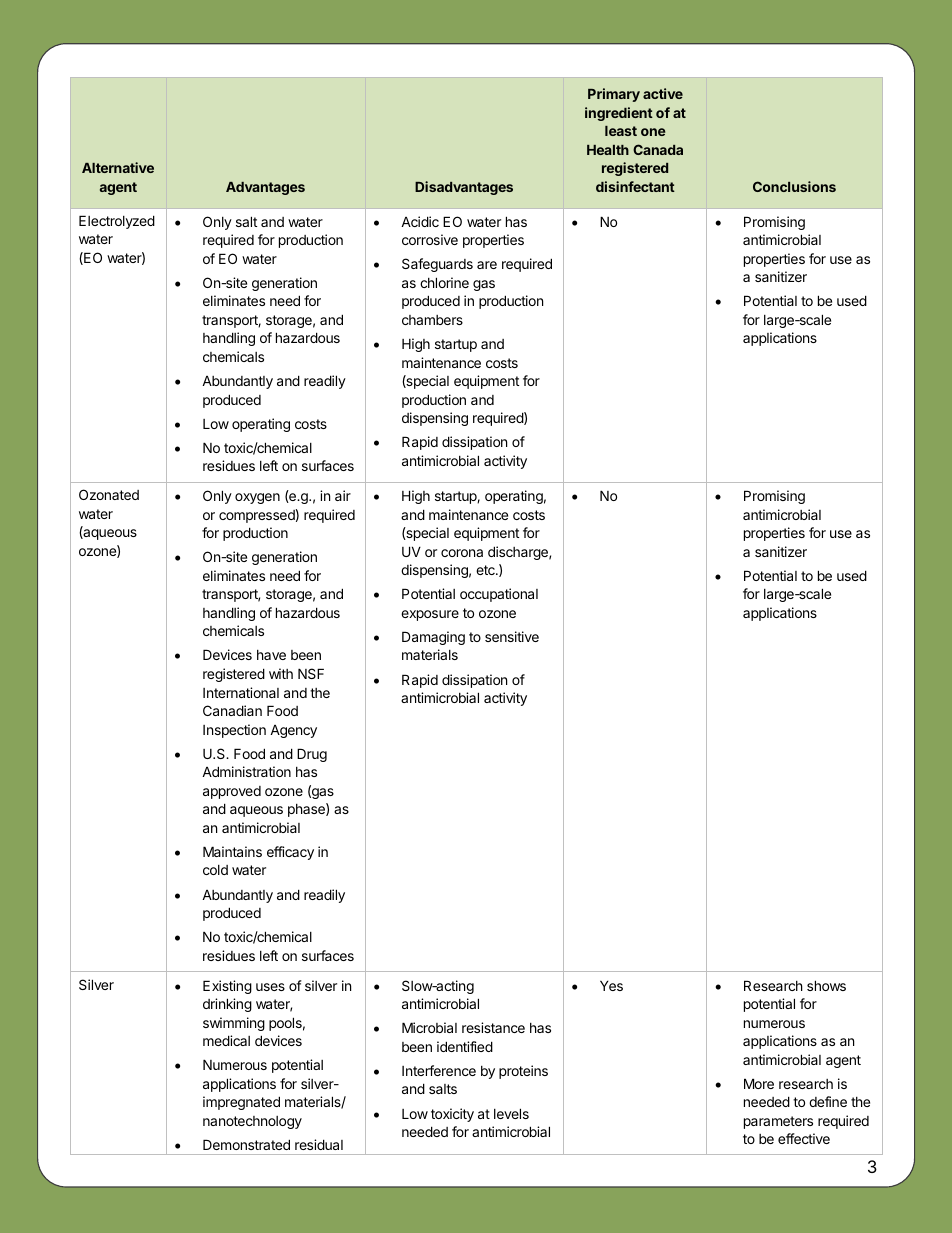 The image size is (952, 1233). Describe the element at coordinates (663, 93) in the page. I see `active` at that location.
